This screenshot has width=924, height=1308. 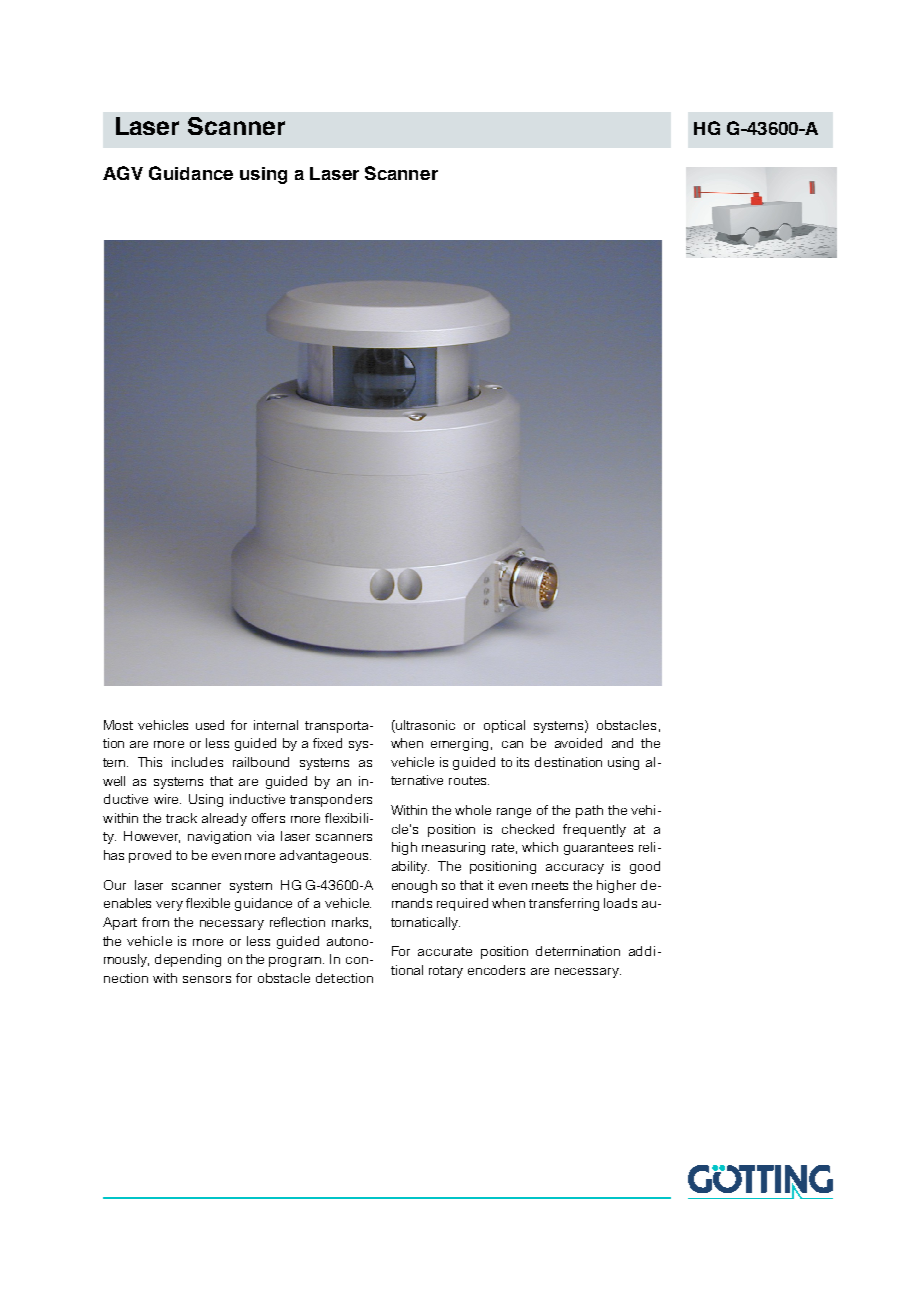 What do you see at coordinates (208, 903) in the screenshot?
I see `flexible` at bounding box center [208, 903].
